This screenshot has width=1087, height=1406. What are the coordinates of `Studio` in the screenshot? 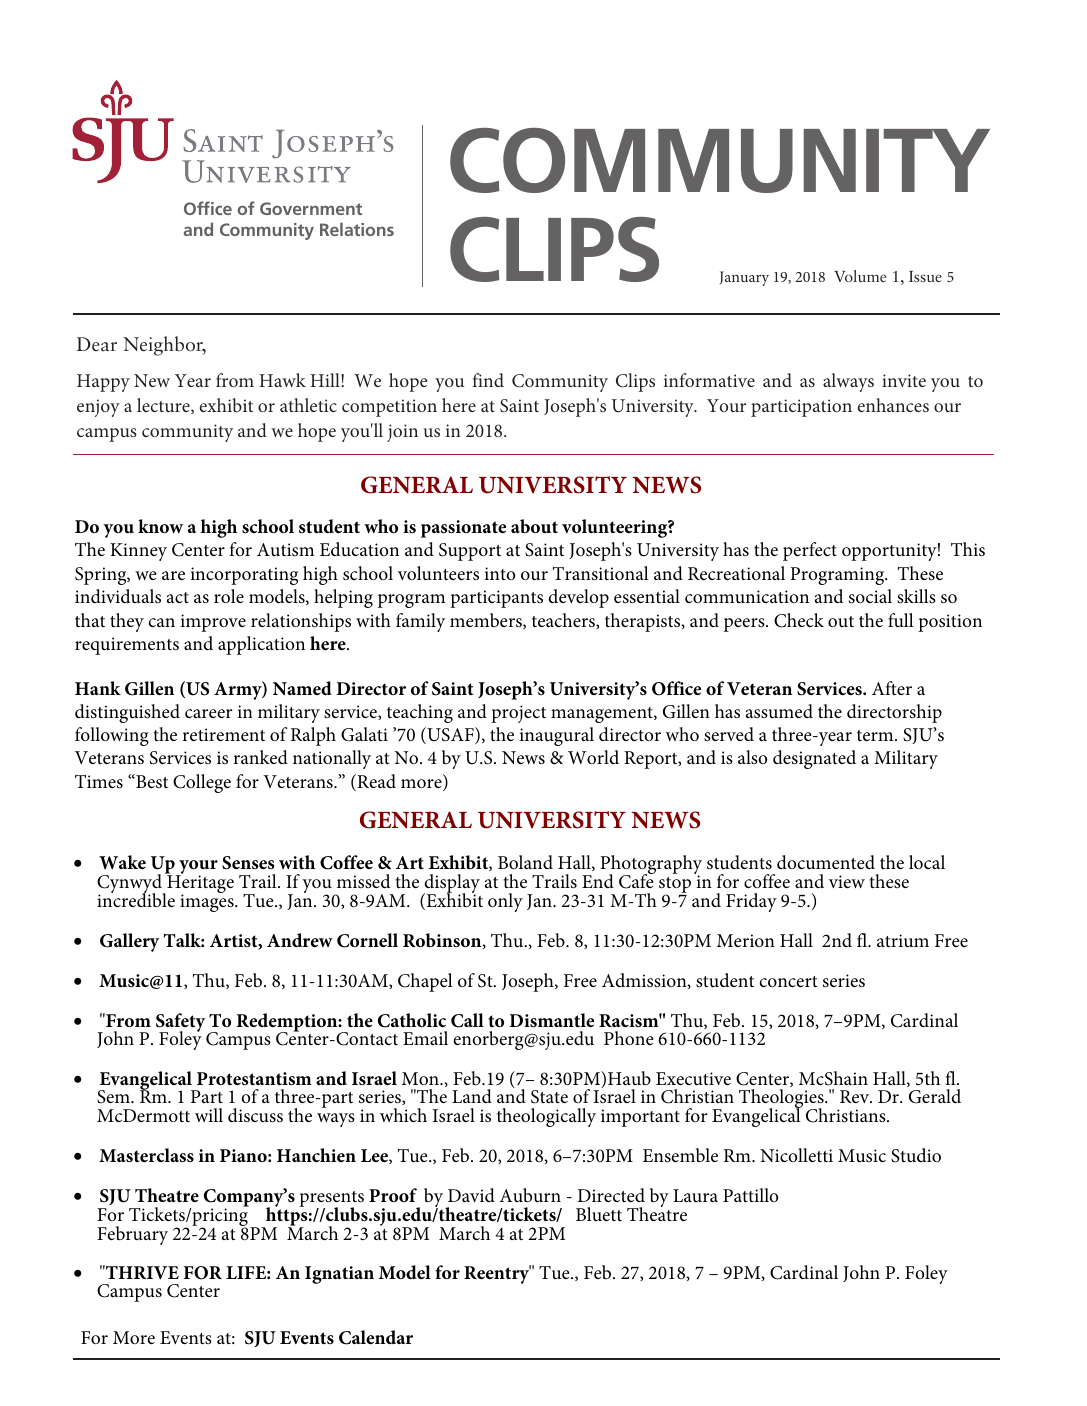 It's located at (916, 1155).
